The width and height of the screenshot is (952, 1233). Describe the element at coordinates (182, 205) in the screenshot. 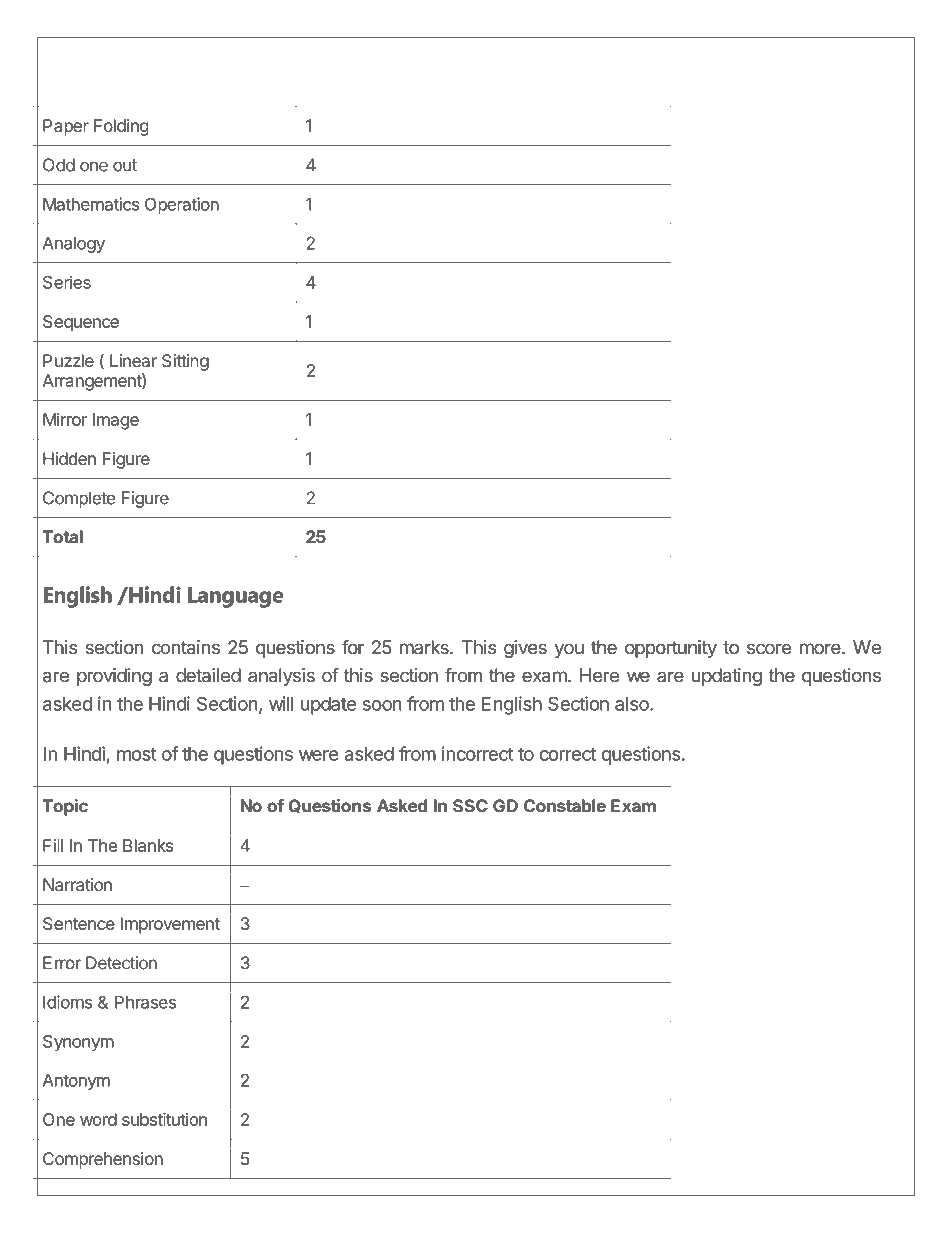

I see `Operation` at that location.
